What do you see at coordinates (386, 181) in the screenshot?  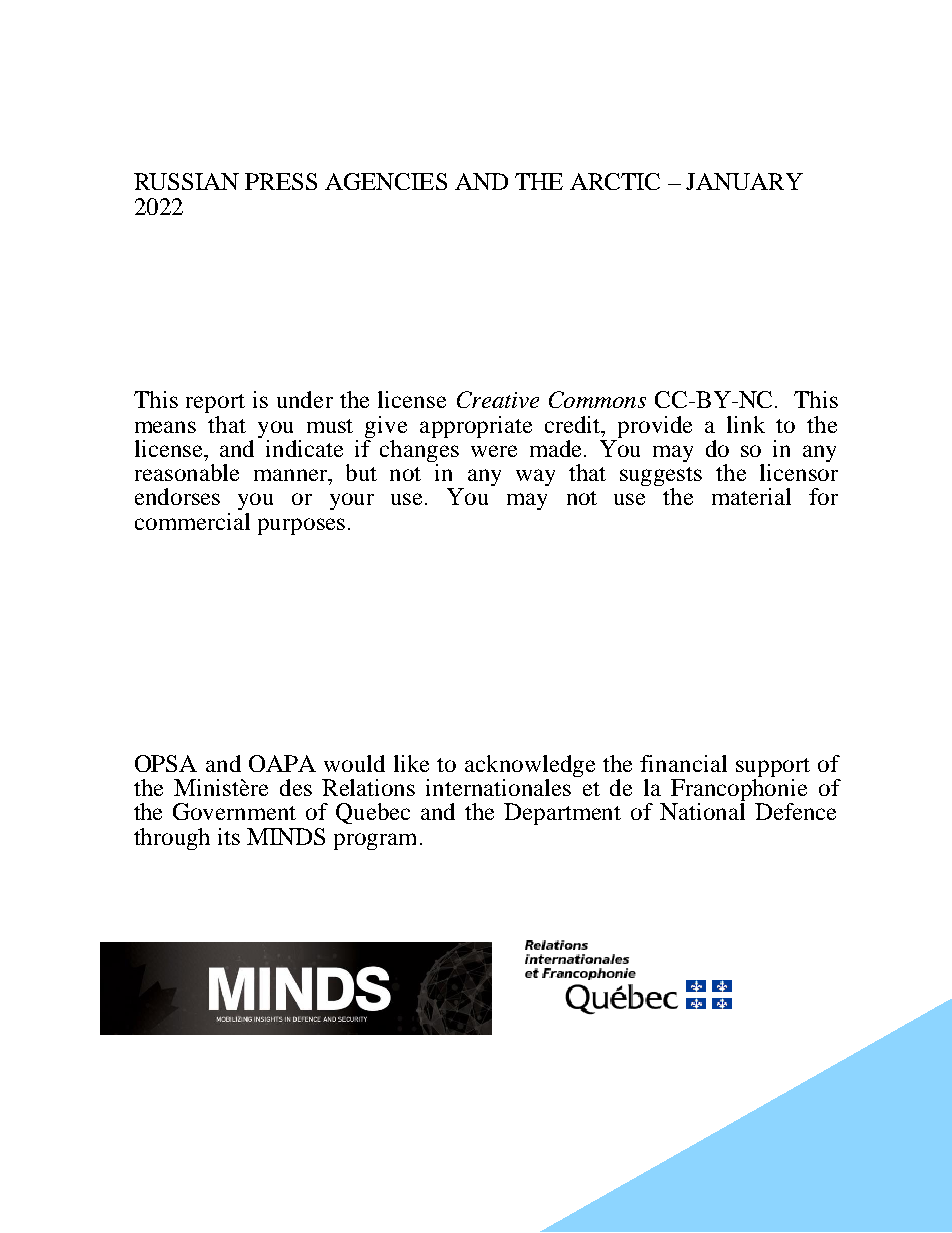 I see `AGENCIES` at bounding box center [386, 181].
